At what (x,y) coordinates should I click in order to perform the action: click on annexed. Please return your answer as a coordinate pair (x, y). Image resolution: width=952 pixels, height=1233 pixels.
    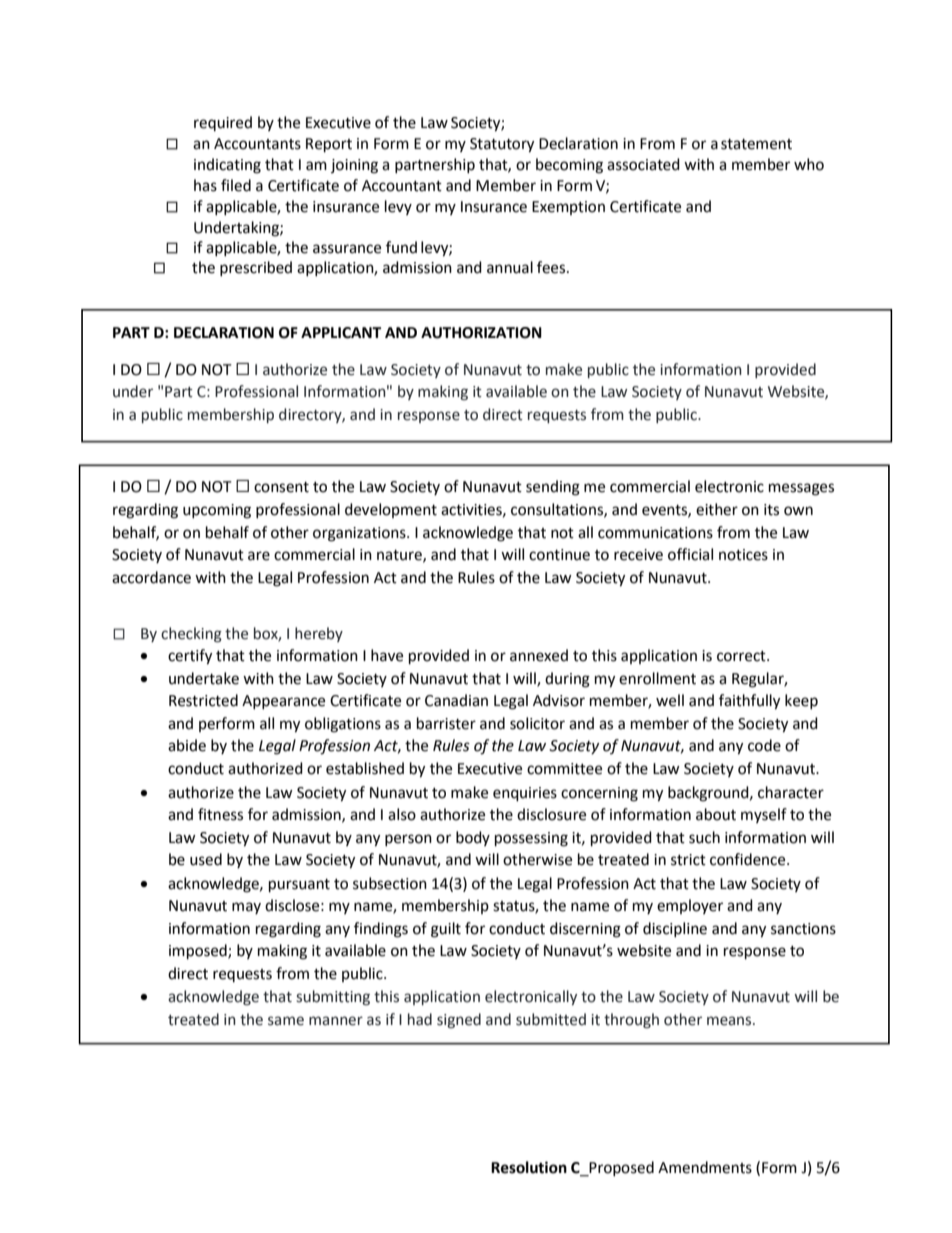
    Looking at the image, I should click on (539, 655).
